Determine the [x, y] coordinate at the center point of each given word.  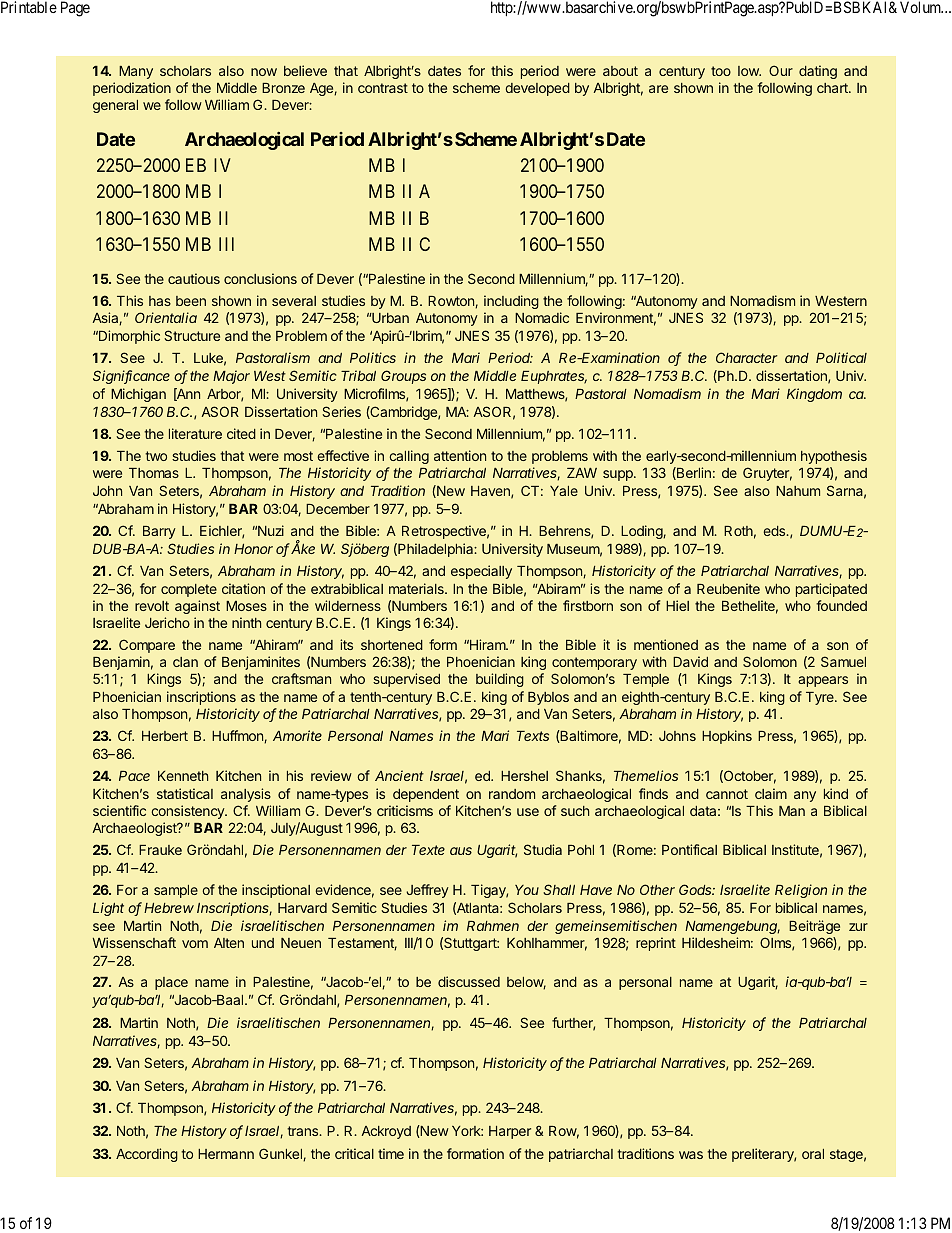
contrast [383, 88]
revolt [152, 606]
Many [136, 72]
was [691, 1155]
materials [417, 588]
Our [781, 70]
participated [831, 590]
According [147, 1155]
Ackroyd [386, 1132]
